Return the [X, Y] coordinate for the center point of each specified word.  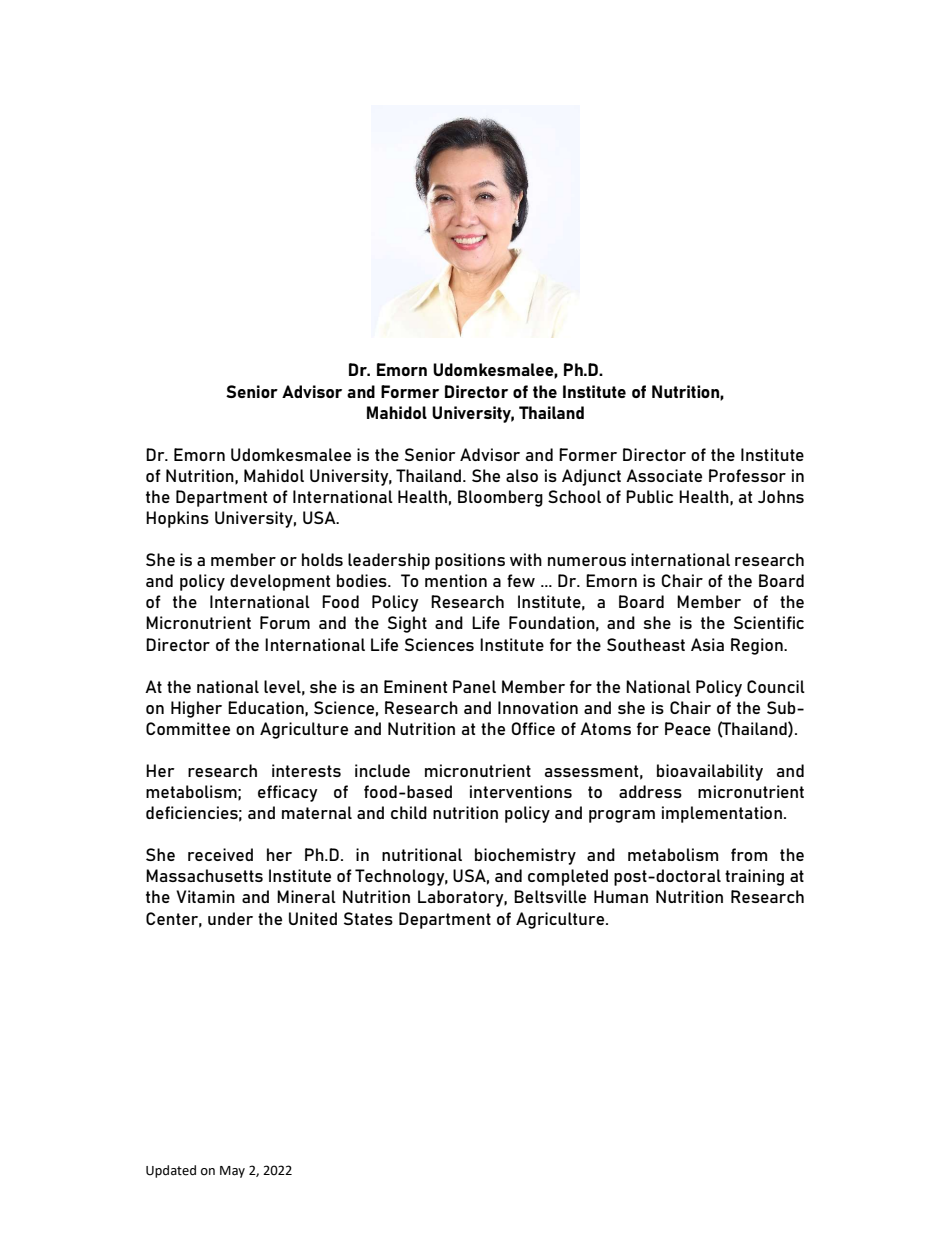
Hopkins [177, 519]
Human [621, 896]
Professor [747, 475]
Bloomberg [500, 498]
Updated [171, 1171]
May [232, 1172]
